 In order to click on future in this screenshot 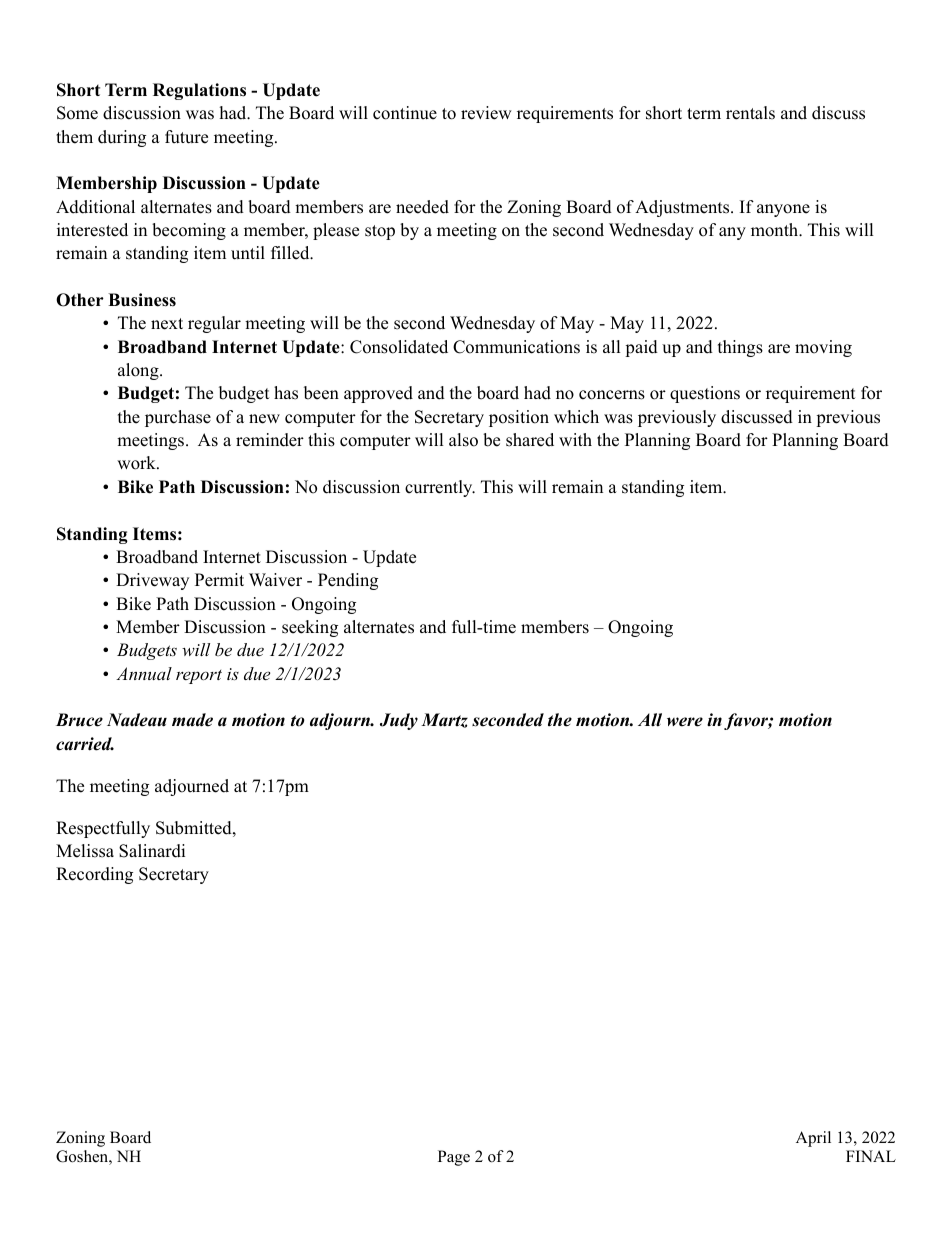, I will do `click(186, 137)`.
